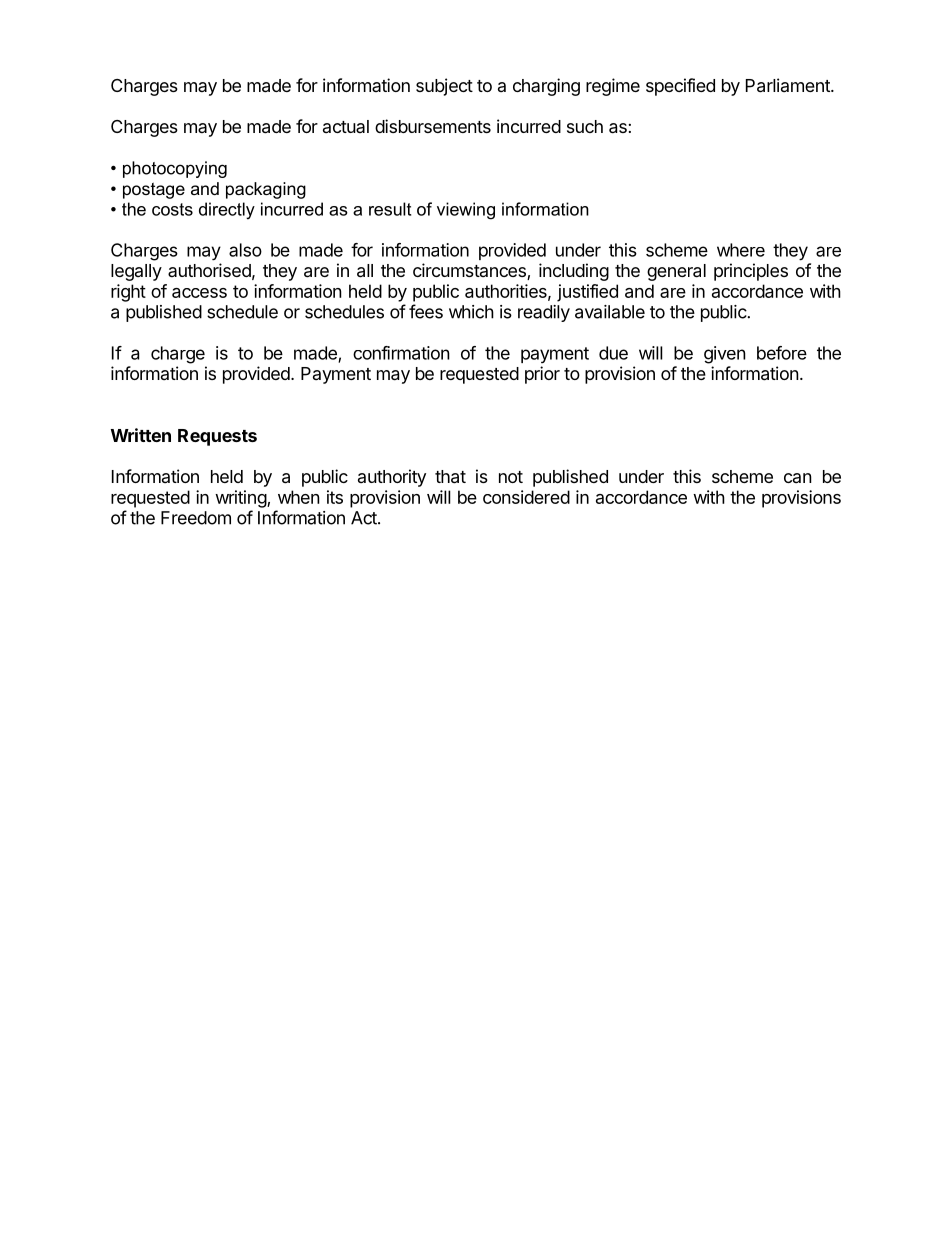  Describe the element at coordinates (741, 250) in the page. I see `where` at that location.
